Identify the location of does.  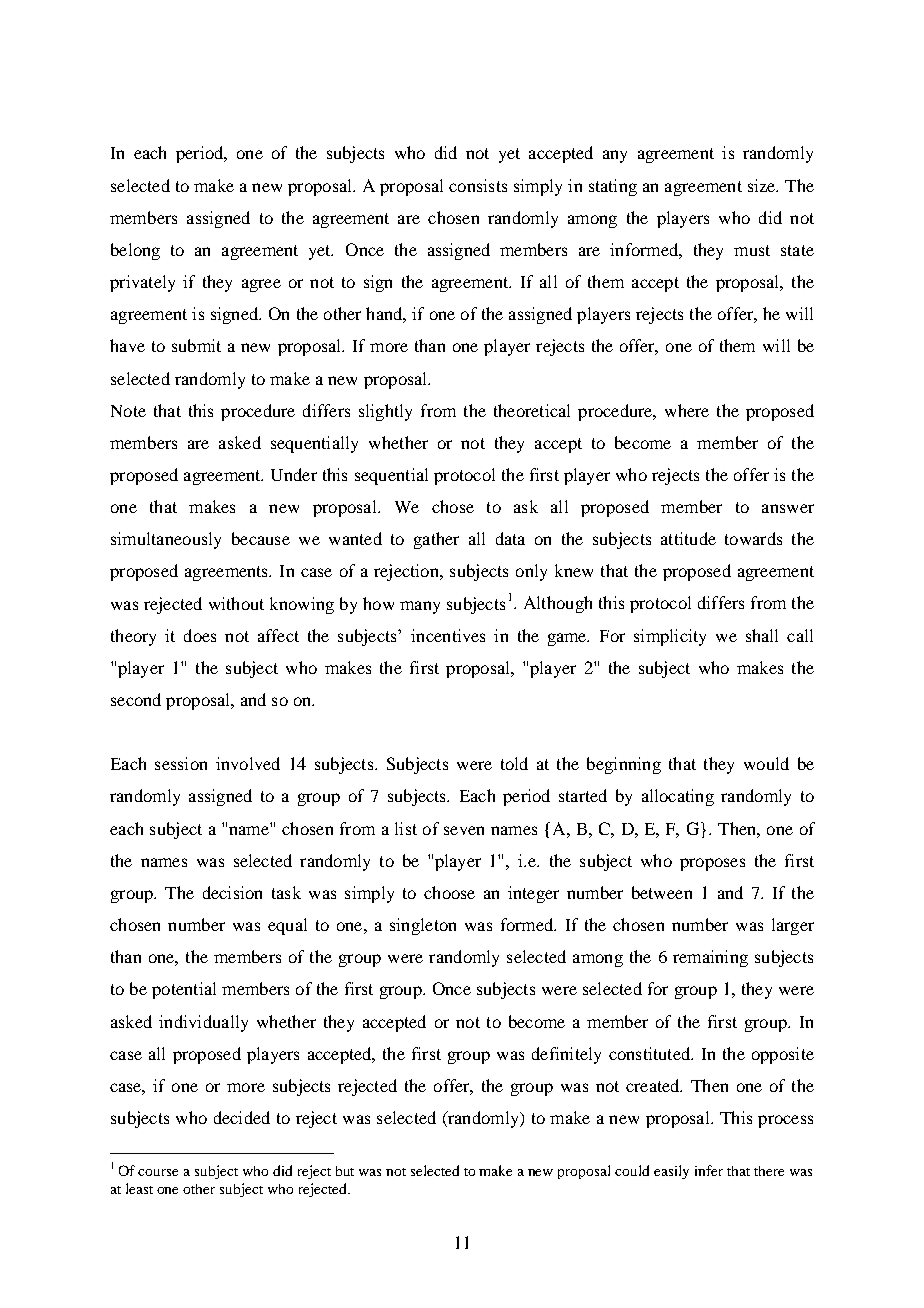
(200, 635).
